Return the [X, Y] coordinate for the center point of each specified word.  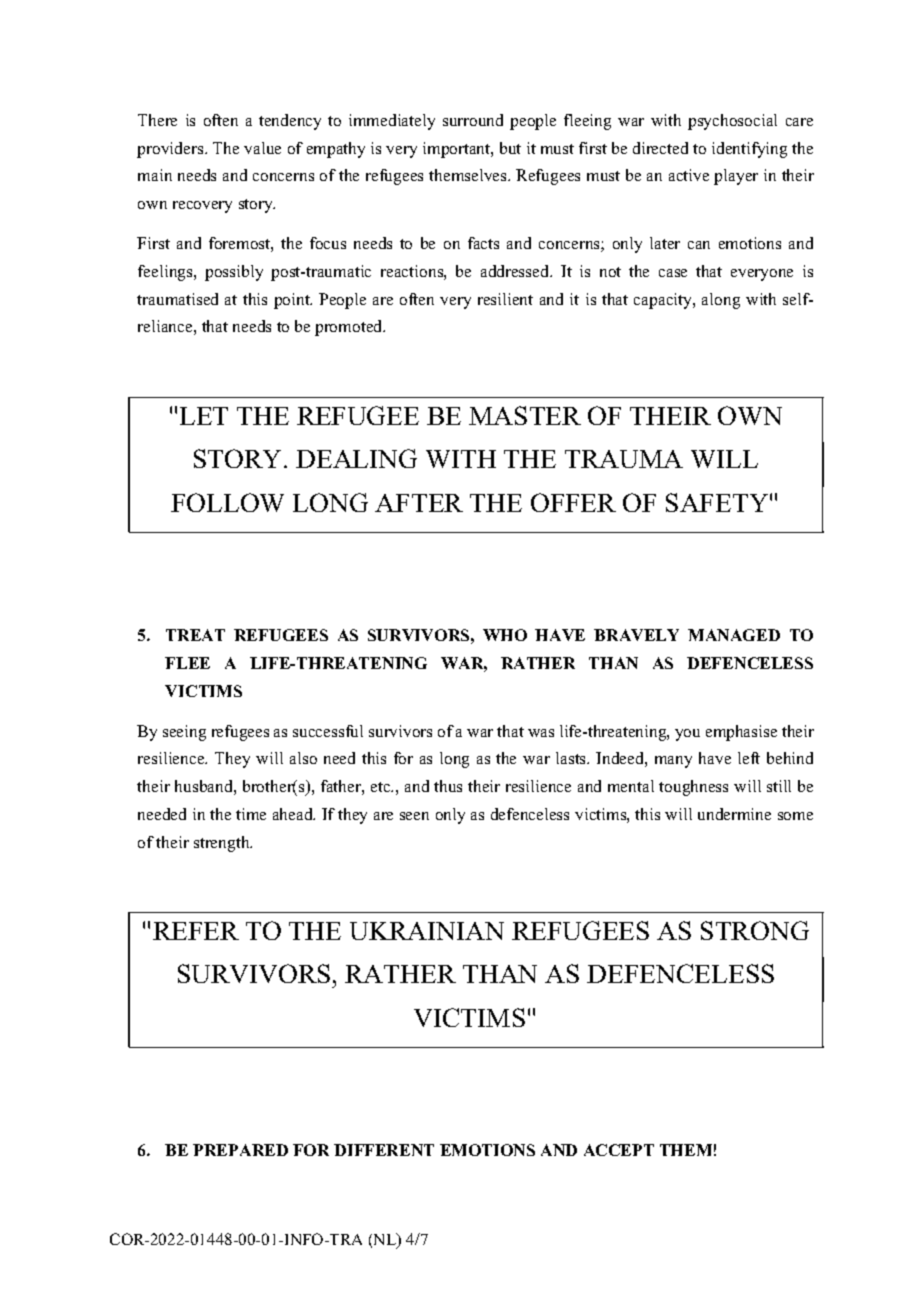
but [510, 148]
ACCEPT [619, 1150]
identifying [749, 150]
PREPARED [240, 1150]
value [262, 148]
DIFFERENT [384, 1150]
